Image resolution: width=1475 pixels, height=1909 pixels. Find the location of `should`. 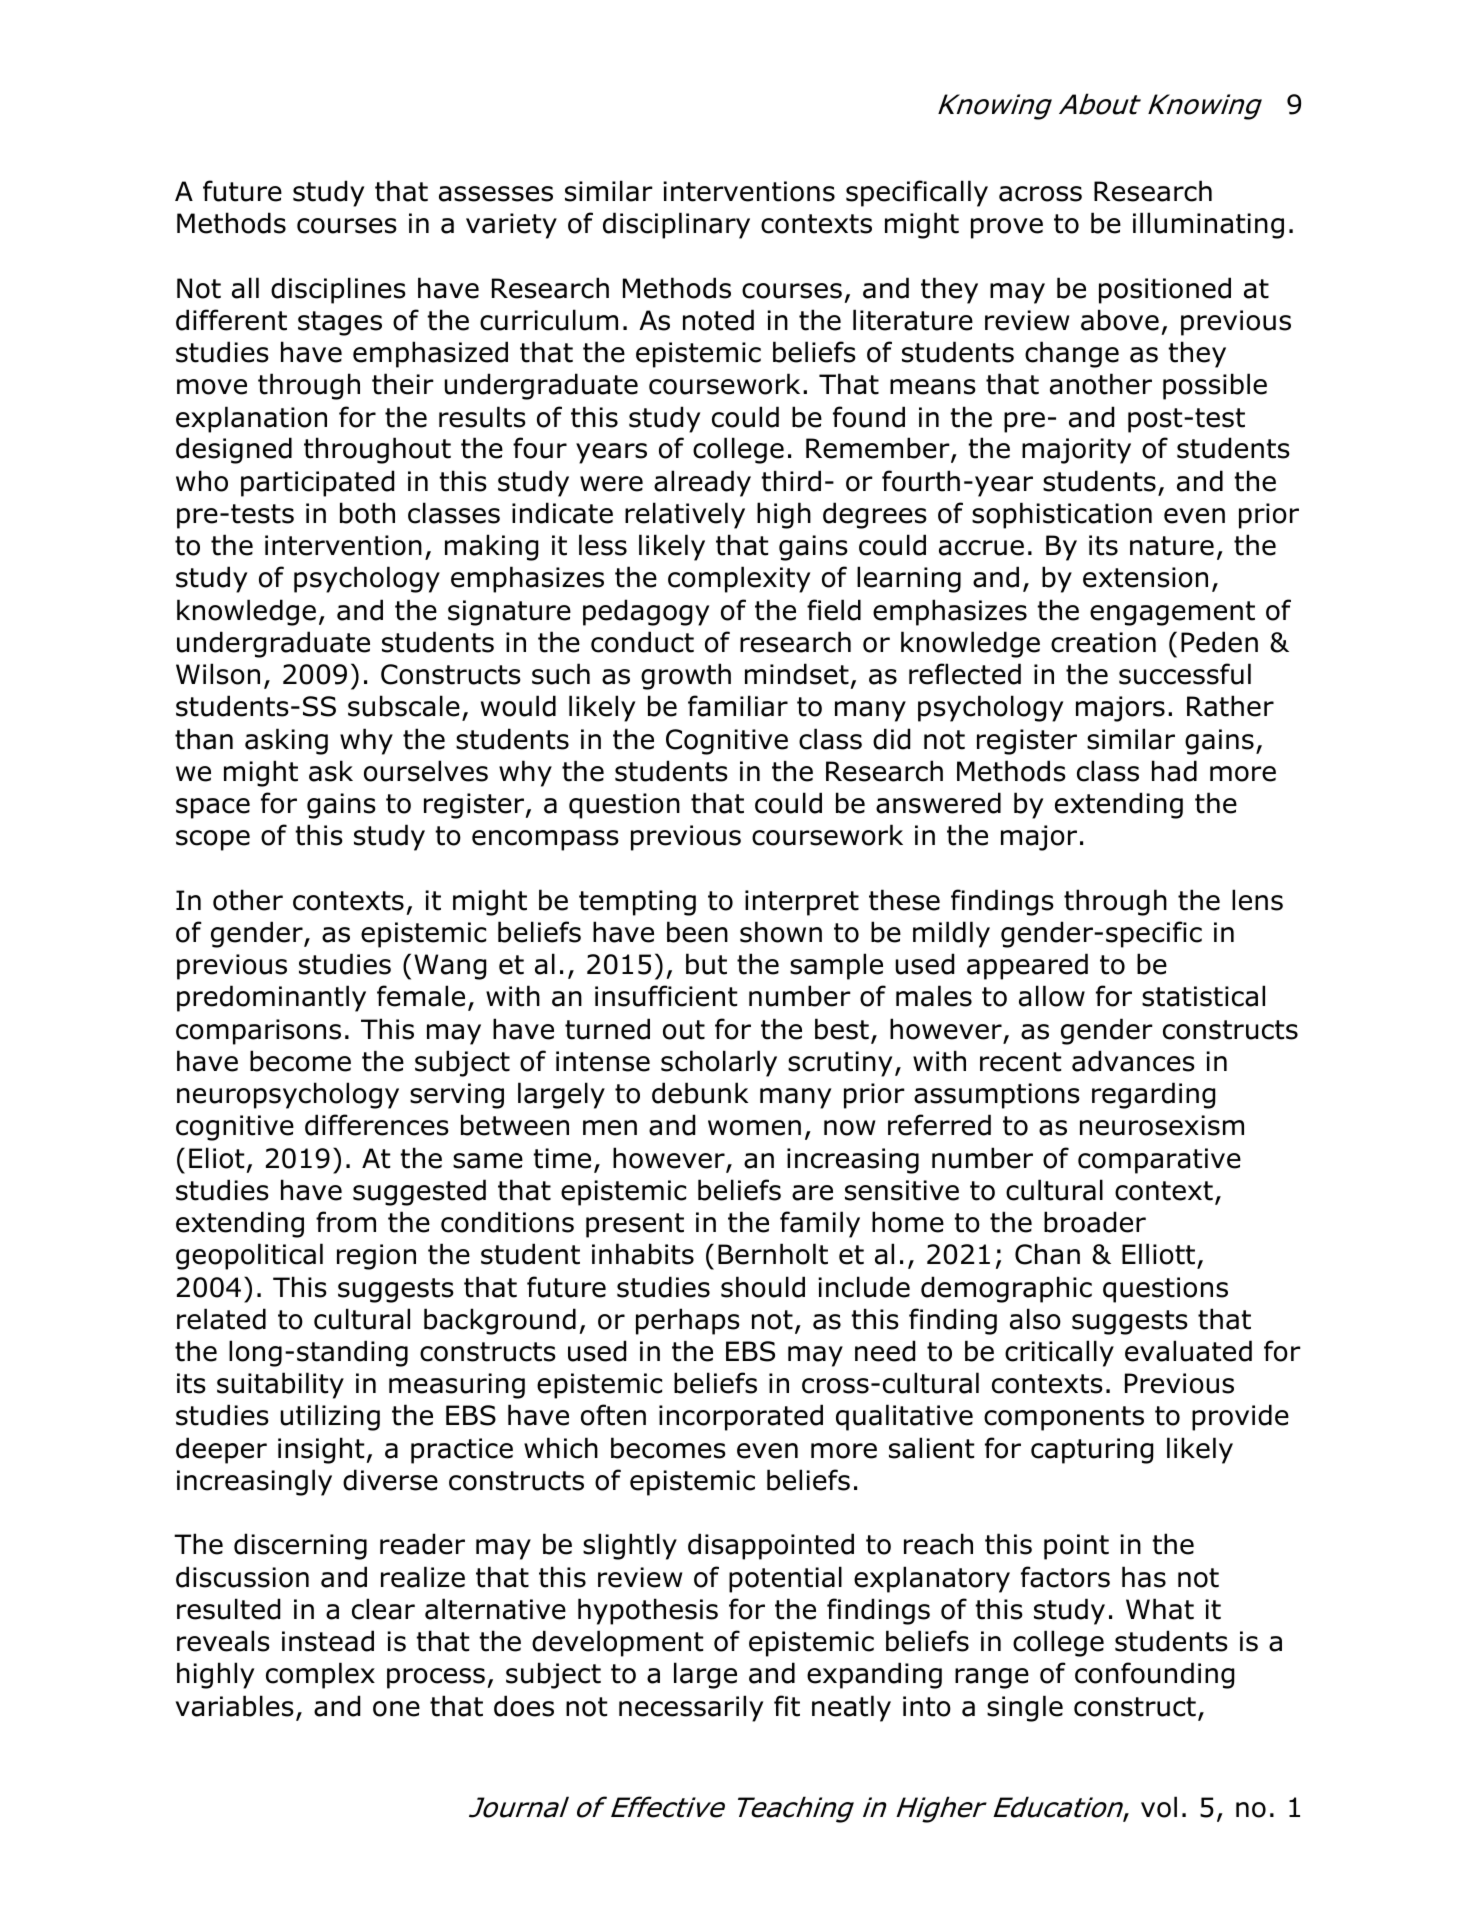

should is located at coordinates (763, 1287).
